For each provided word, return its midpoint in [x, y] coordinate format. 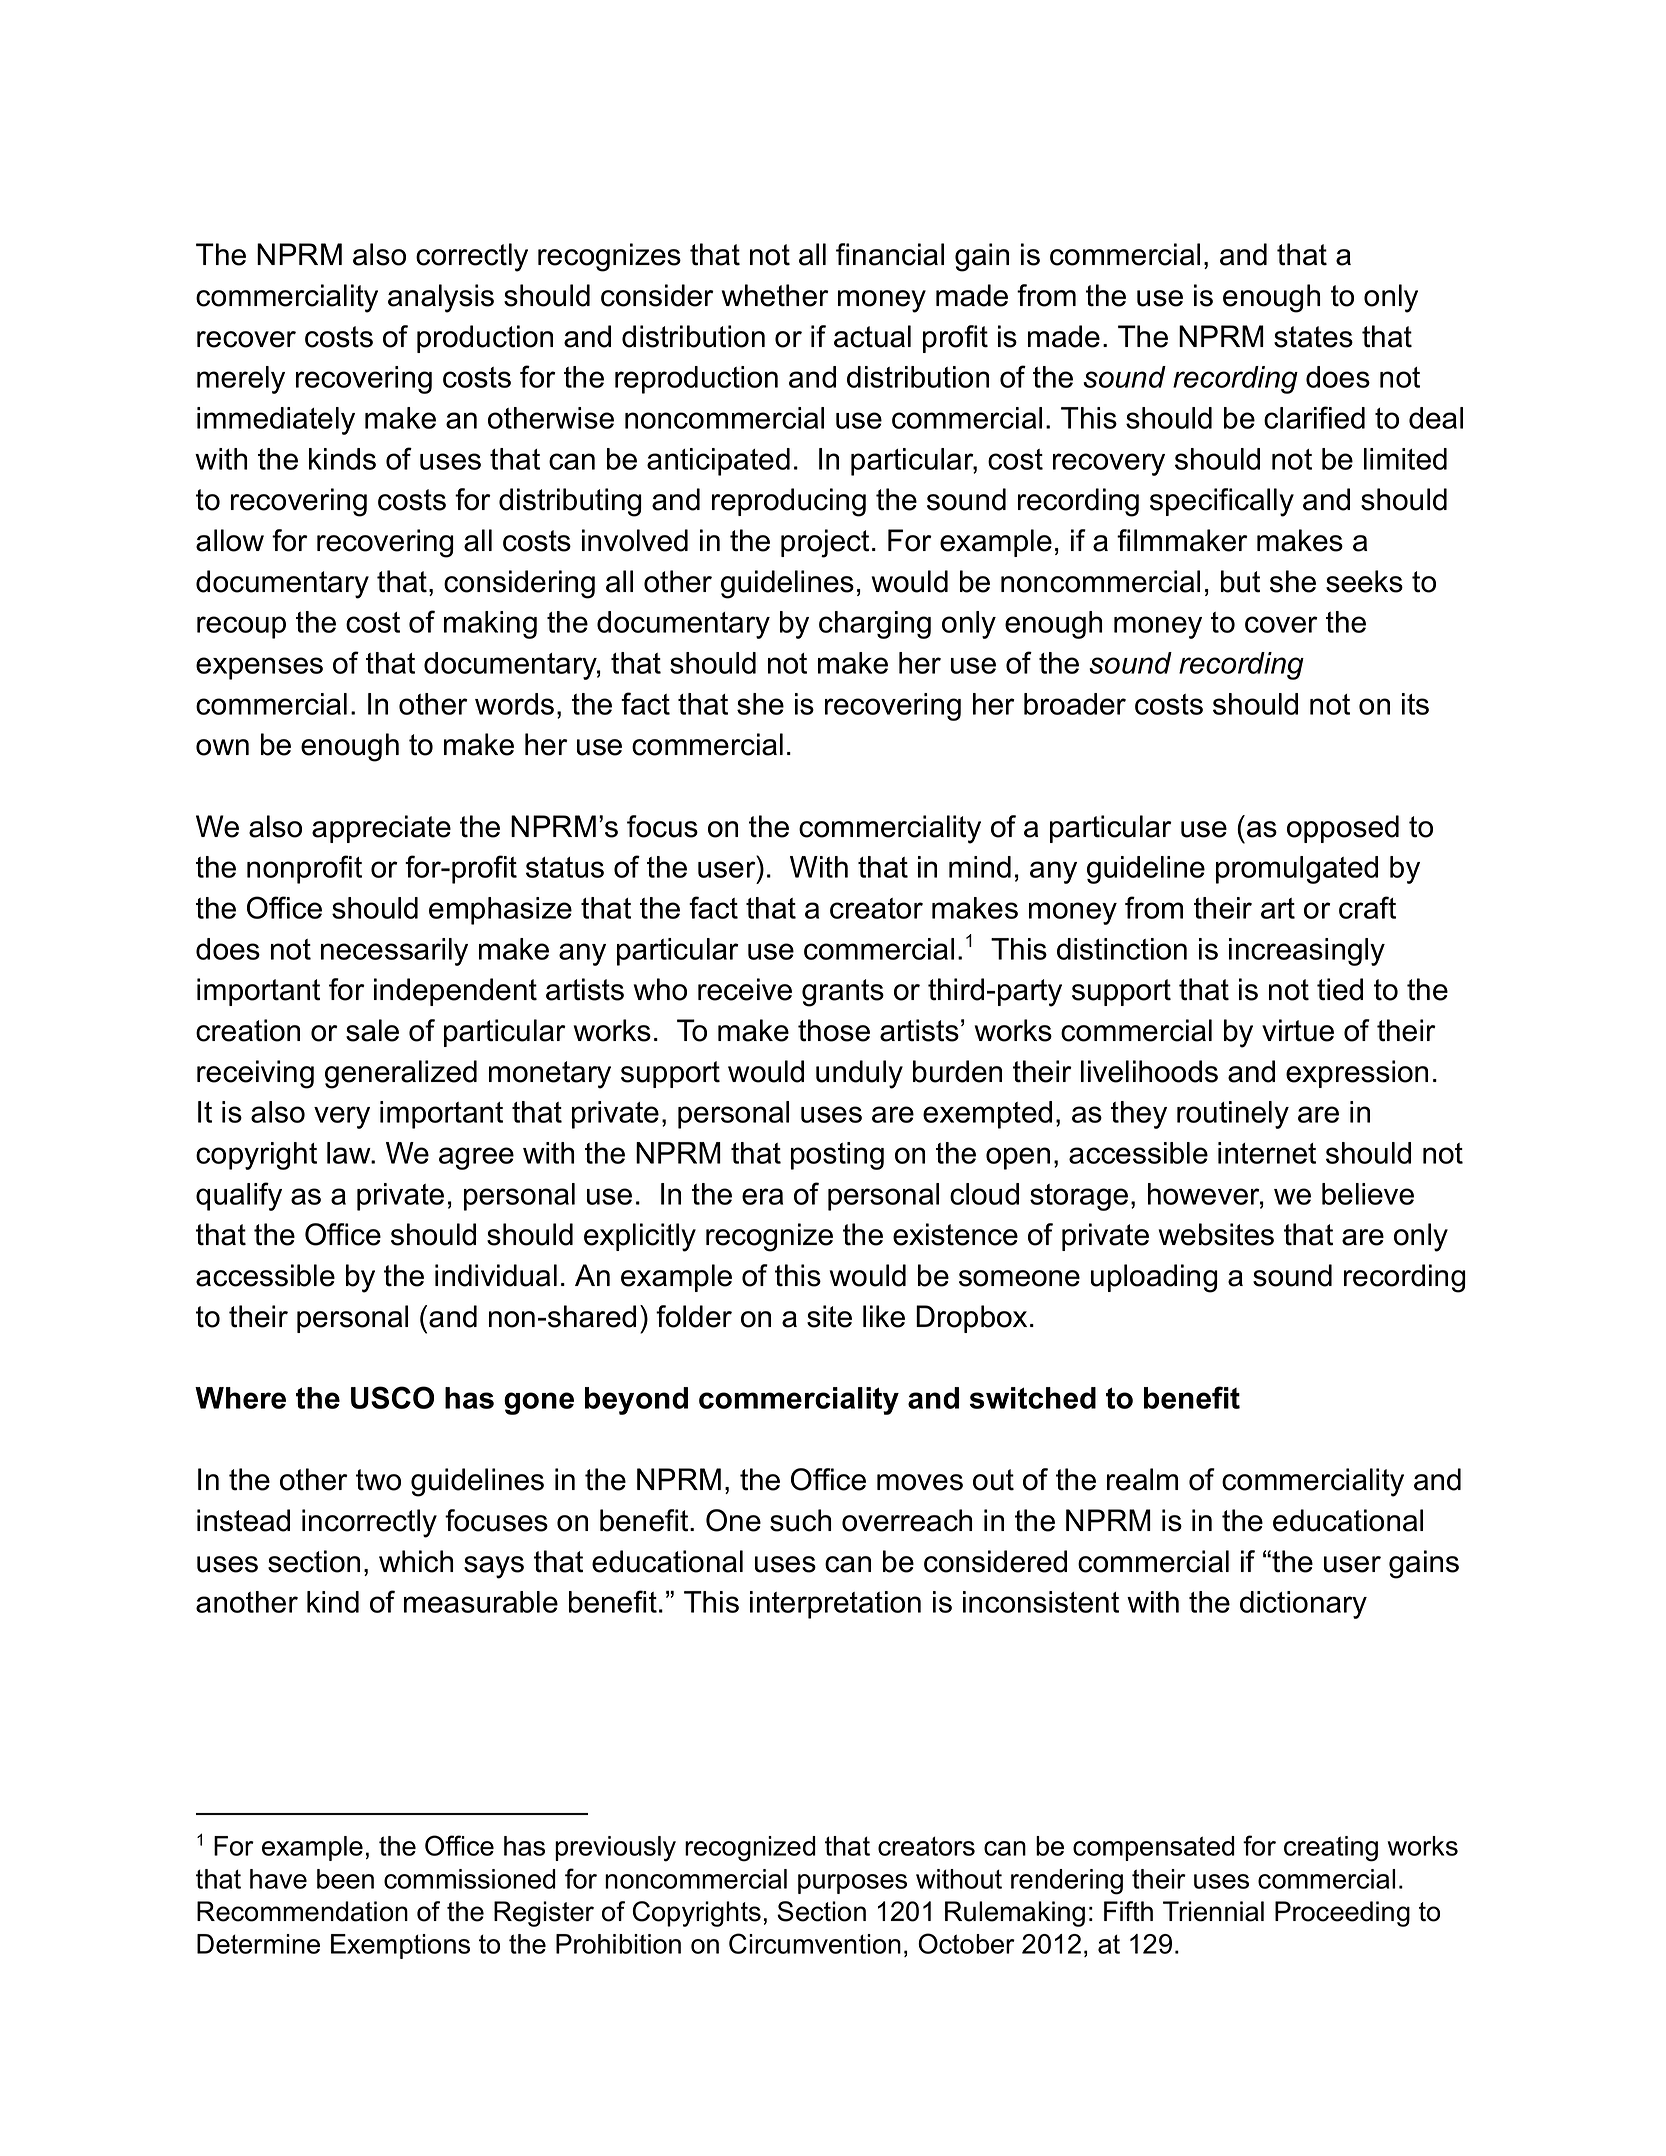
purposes [852, 1884]
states [1313, 337]
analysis [441, 298]
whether [775, 295]
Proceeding [1342, 1914]
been [345, 1879]
